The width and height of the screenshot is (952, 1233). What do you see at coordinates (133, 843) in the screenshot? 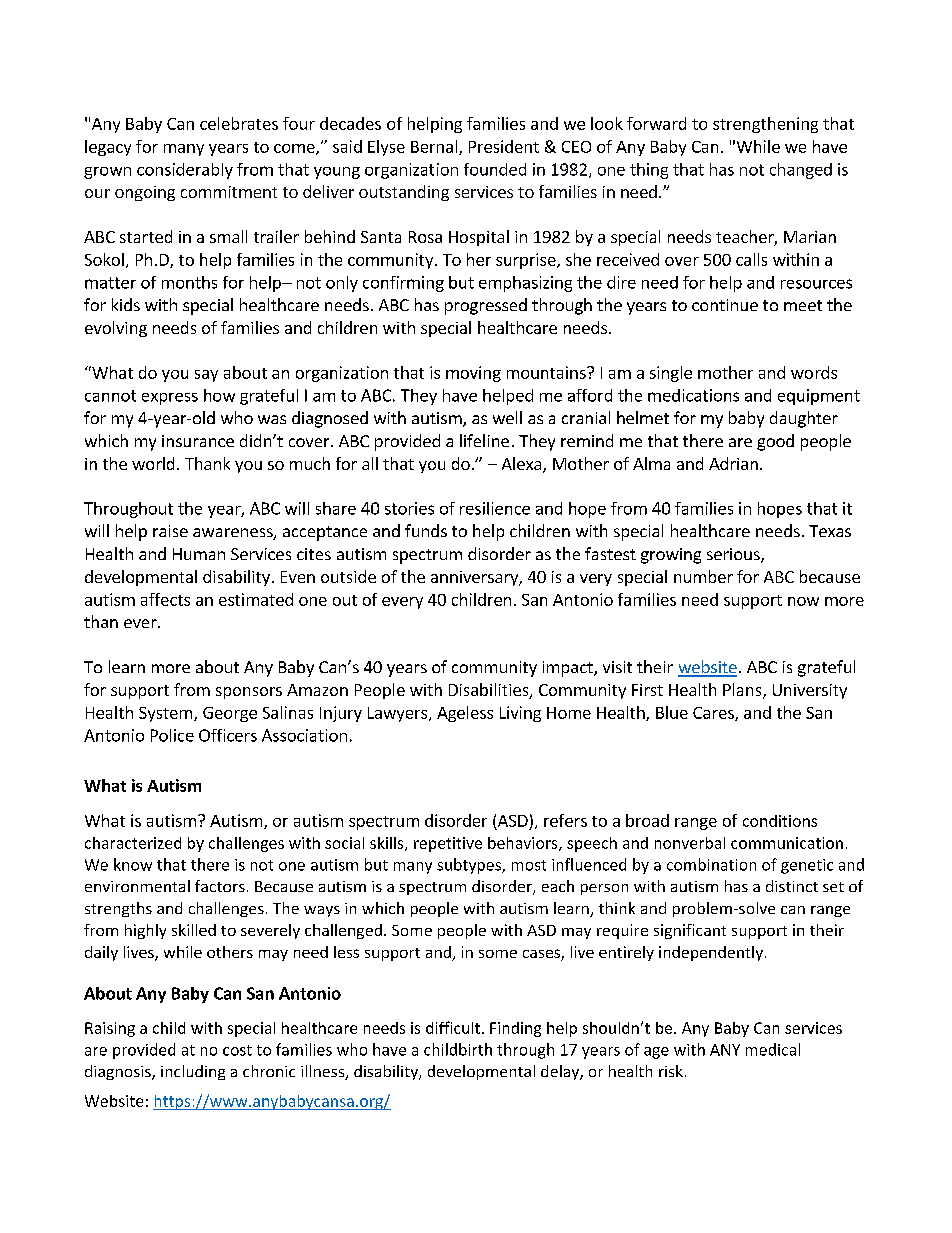
I see `characterized` at bounding box center [133, 843].
